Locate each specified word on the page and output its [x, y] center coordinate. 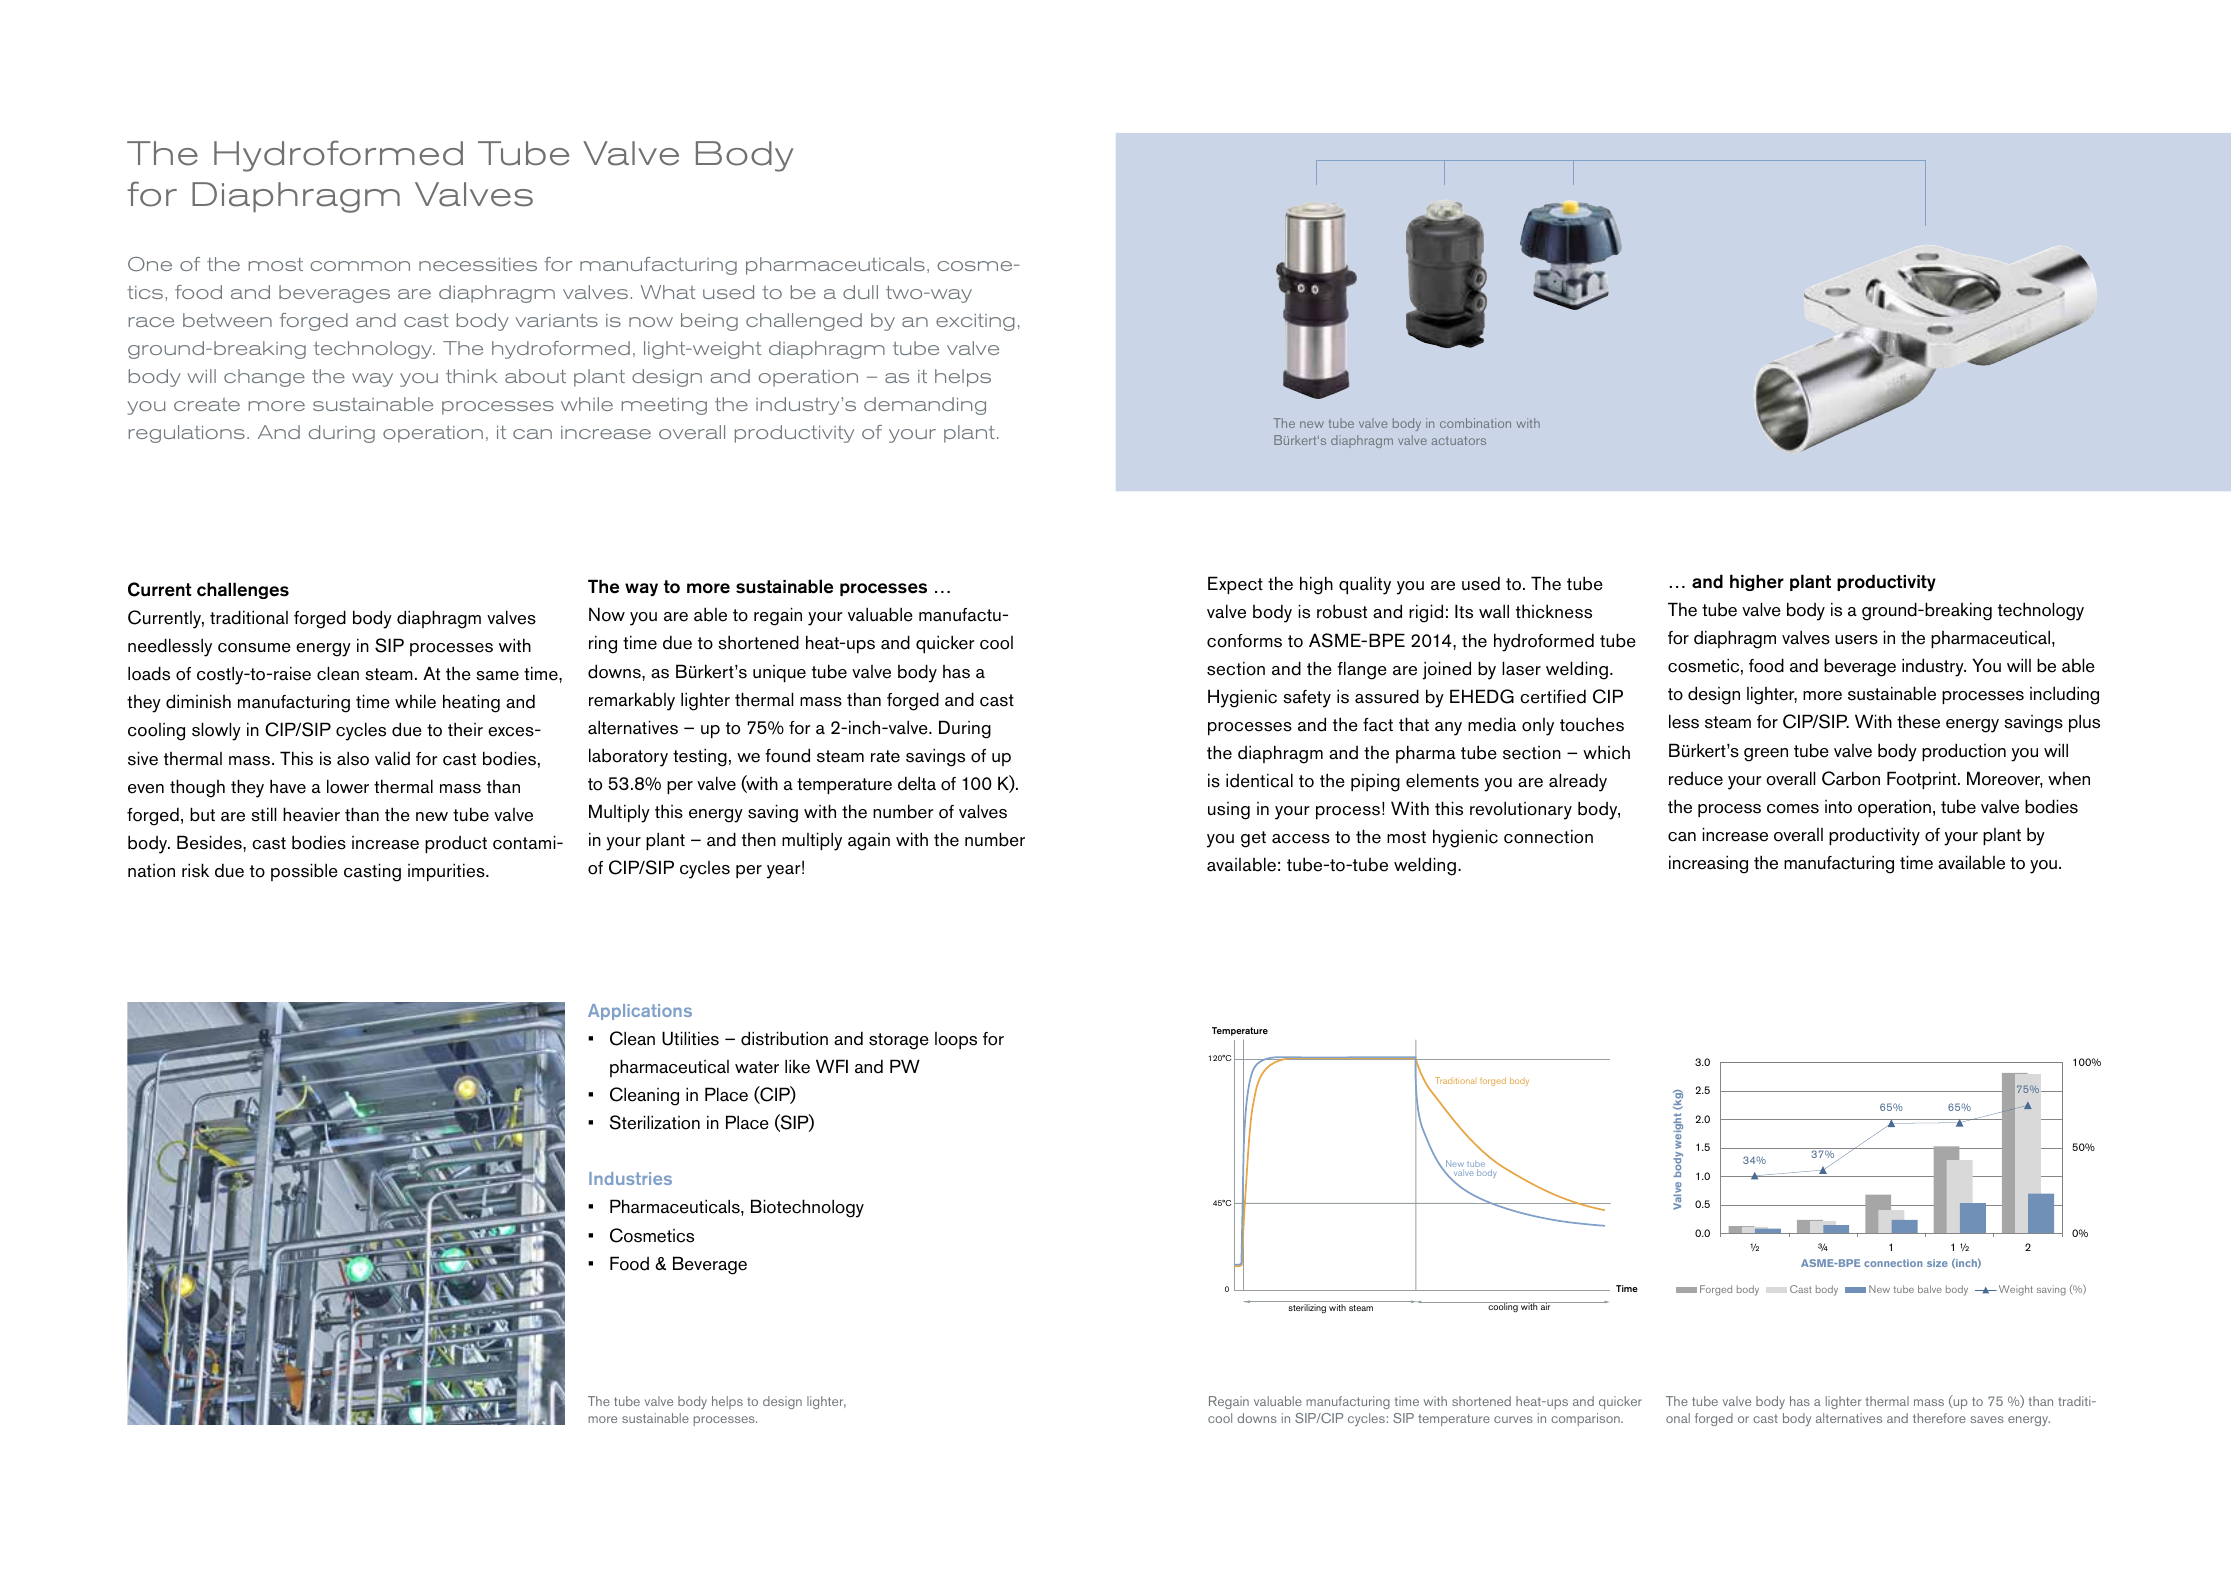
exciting [975, 322]
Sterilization [655, 1122]
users [1856, 640]
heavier [311, 814]
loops [956, 1040]
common [360, 266]
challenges [243, 590]
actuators [1459, 440]
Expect [1235, 585]
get [1253, 839]
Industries [630, 1178]
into [1838, 807]
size [1937, 1263]
